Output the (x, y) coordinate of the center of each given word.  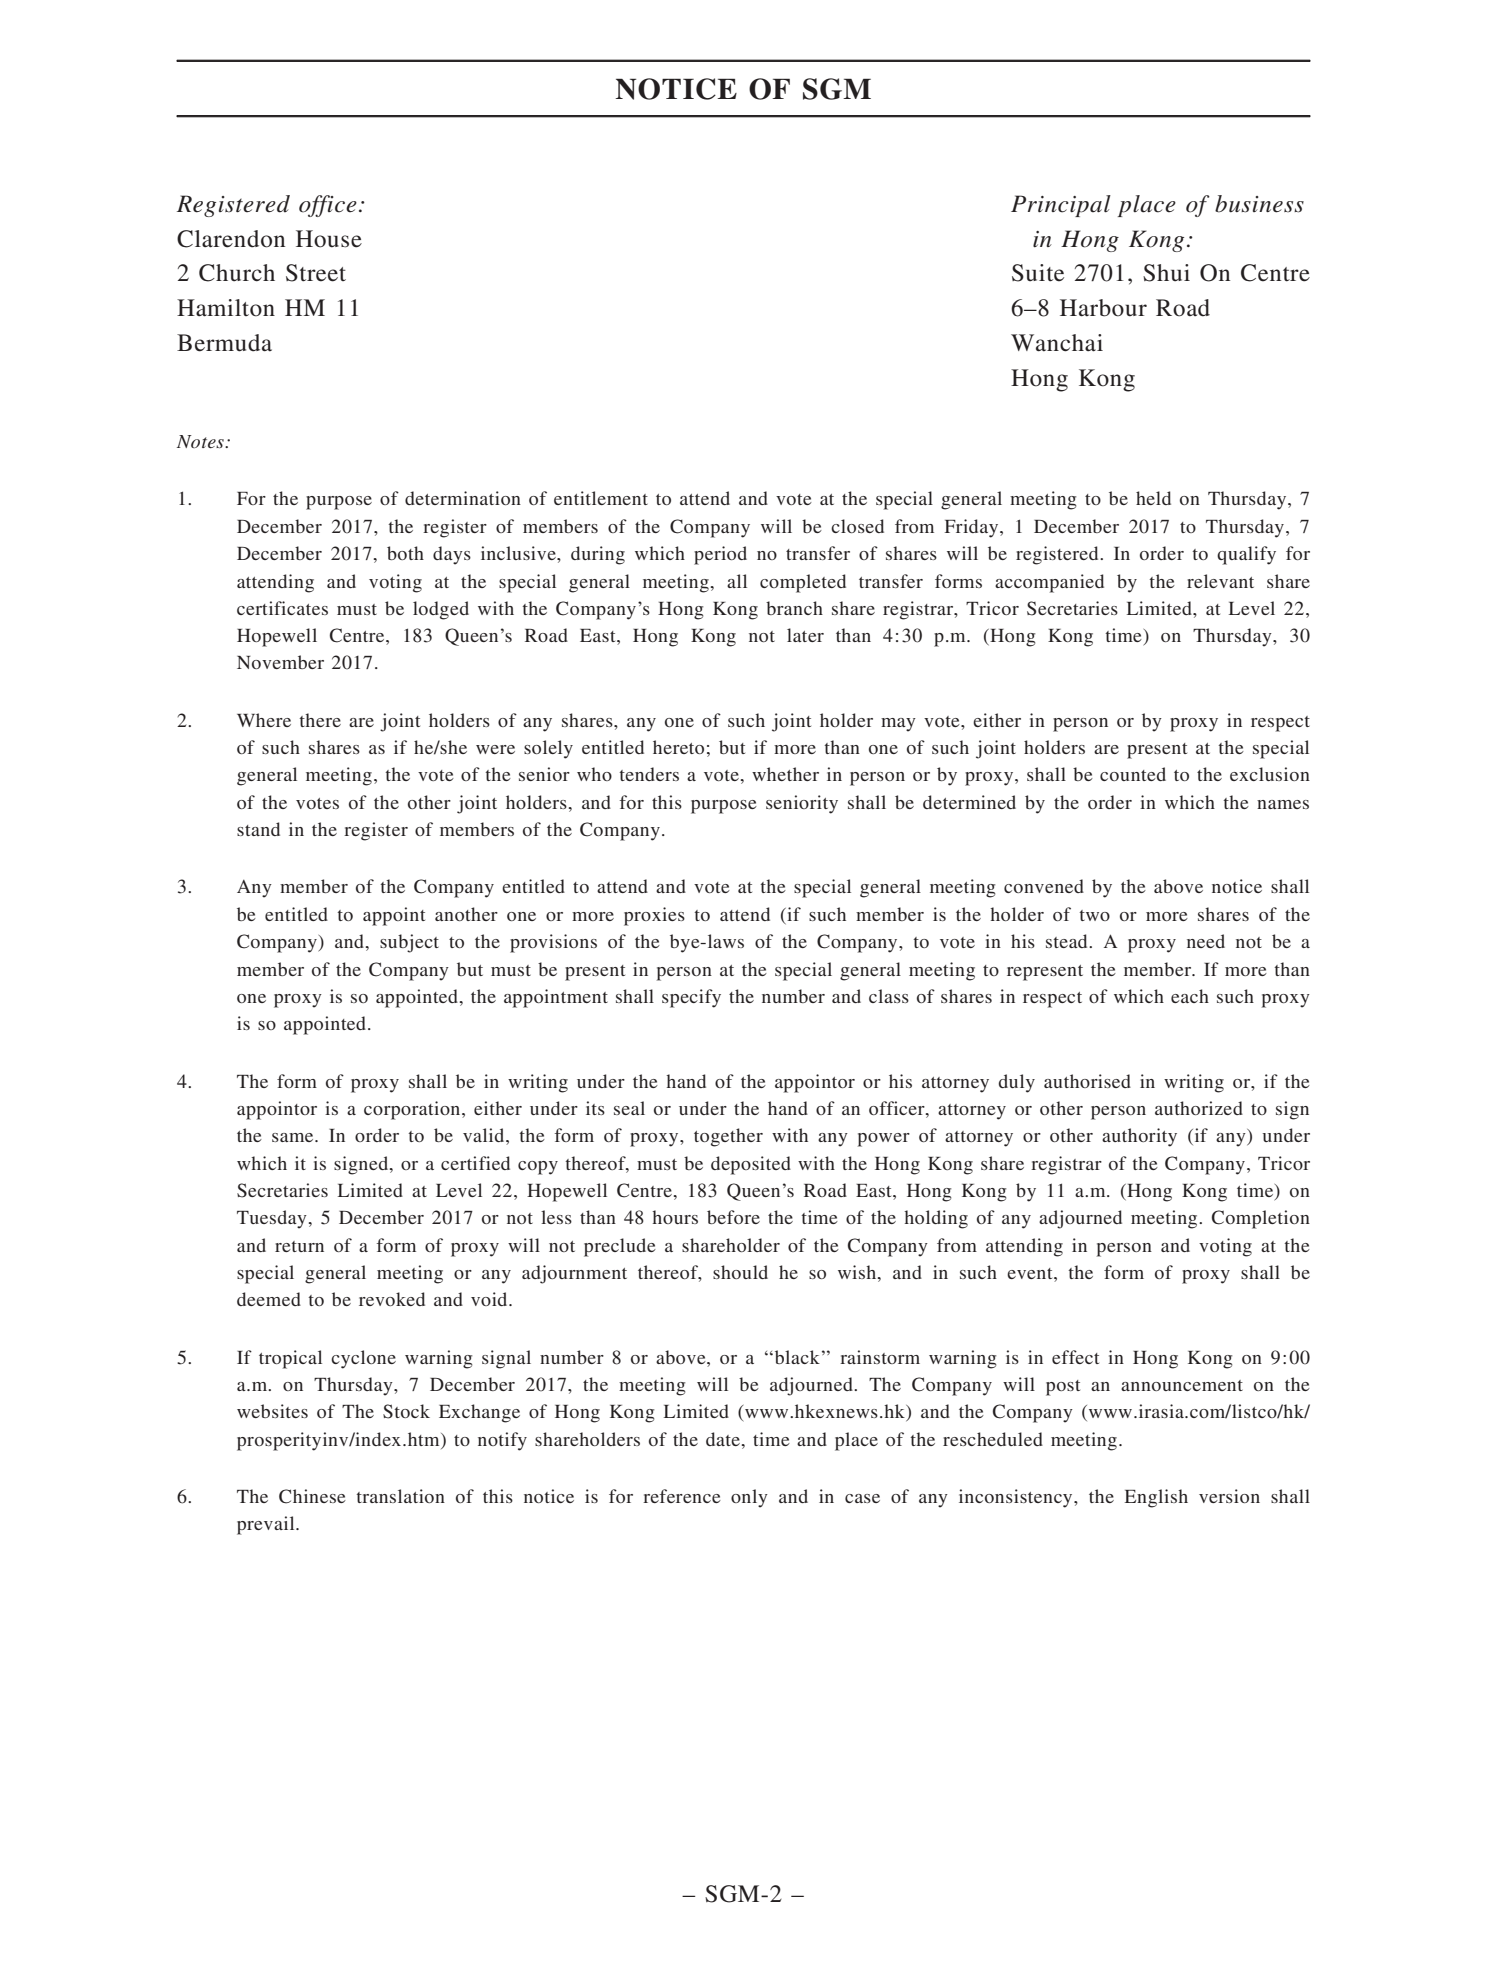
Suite (1038, 273)
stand (258, 829)
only (749, 1498)
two (1094, 915)
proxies (654, 916)
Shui (1166, 273)
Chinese (312, 1496)
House (329, 239)
